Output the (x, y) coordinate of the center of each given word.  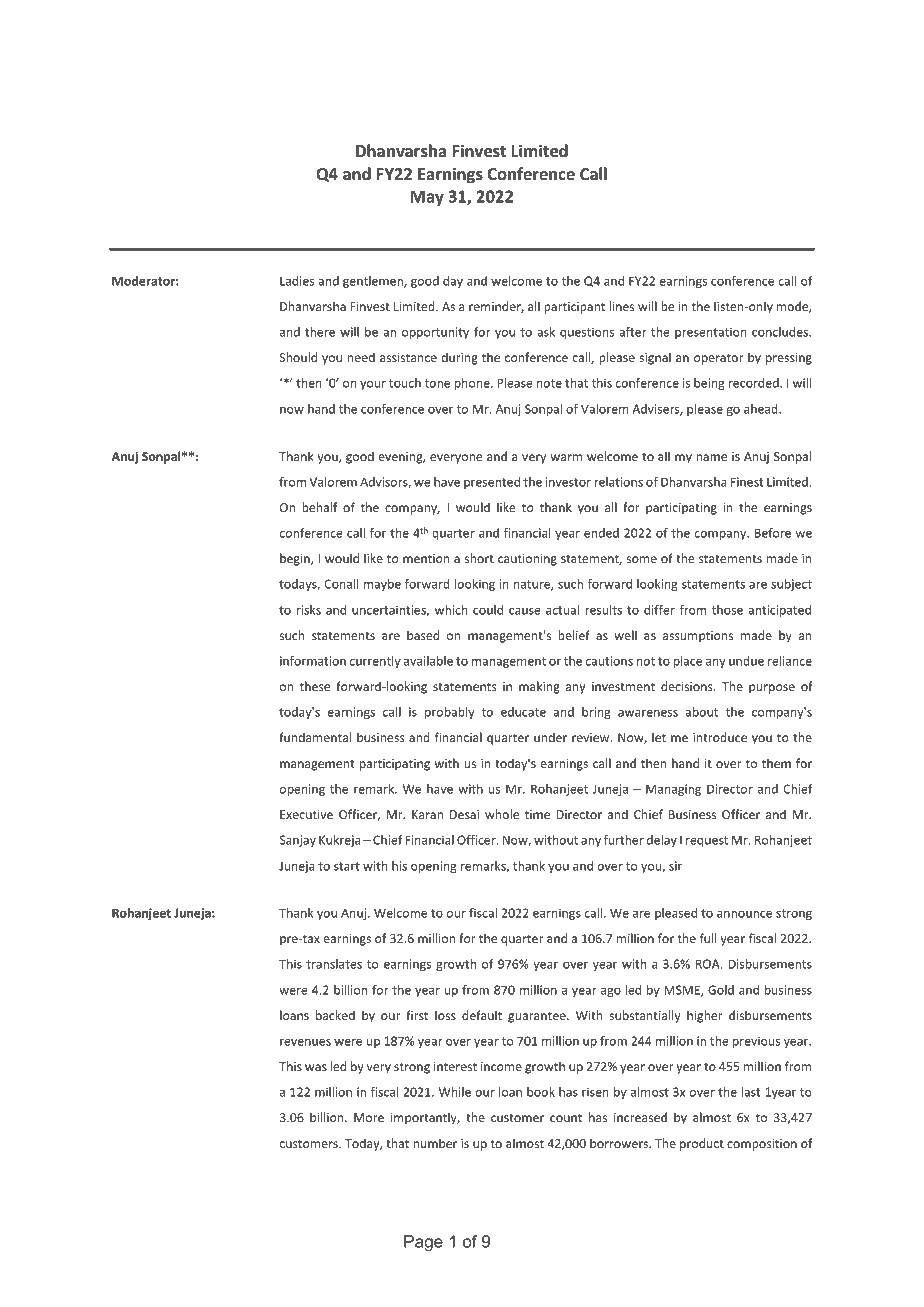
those (727, 610)
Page (423, 1243)
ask (546, 332)
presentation (711, 333)
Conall (342, 584)
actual (562, 610)
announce (744, 914)
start (347, 866)
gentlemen (374, 282)
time (537, 814)
